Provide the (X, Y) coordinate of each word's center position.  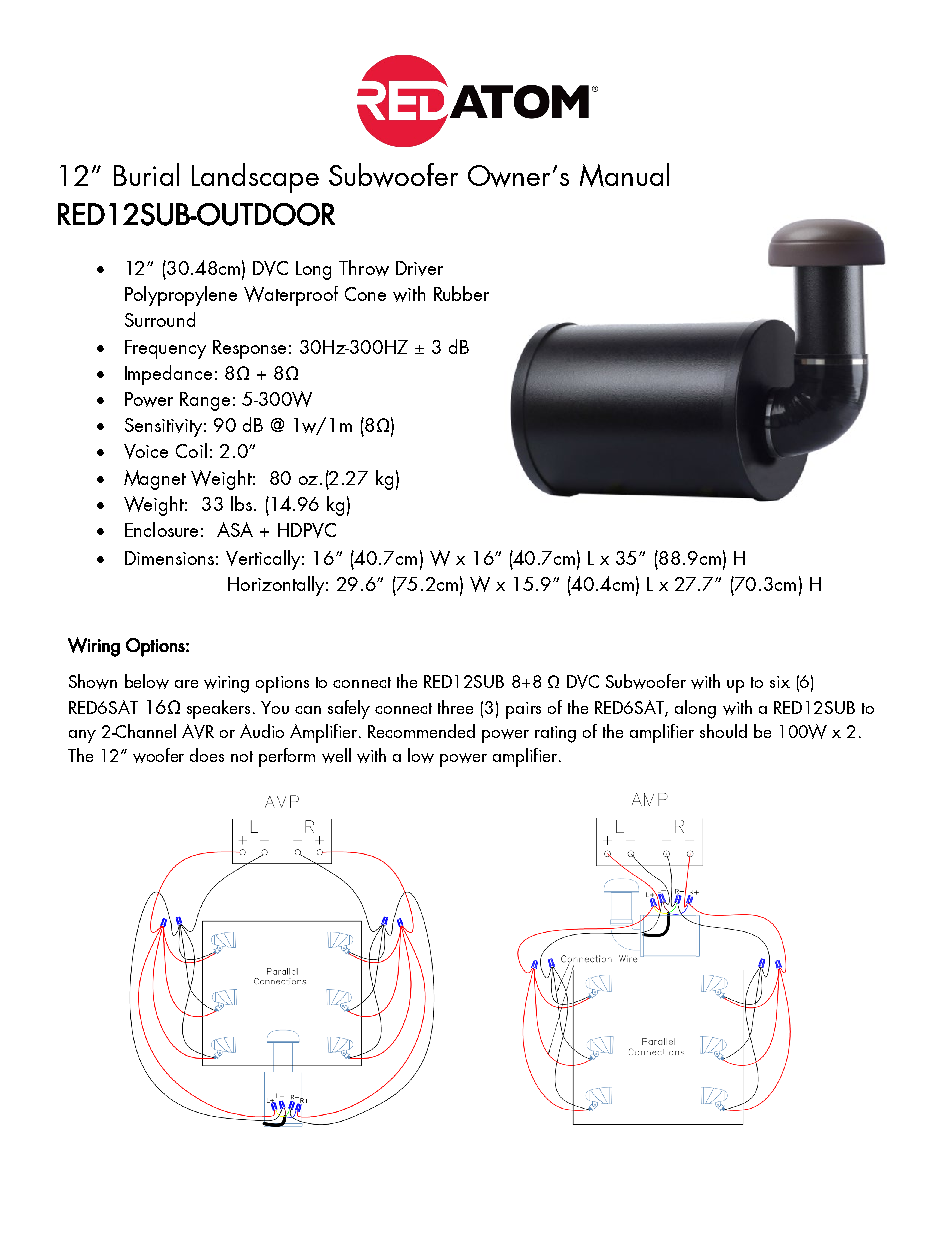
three (455, 707)
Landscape (255, 178)
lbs (241, 503)
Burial (146, 174)
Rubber (461, 293)
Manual (624, 175)
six (780, 682)
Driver (419, 268)
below (147, 681)
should (723, 731)
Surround (160, 319)
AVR (198, 731)
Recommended (421, 731)
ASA (235, 529)
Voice (146, 451)
